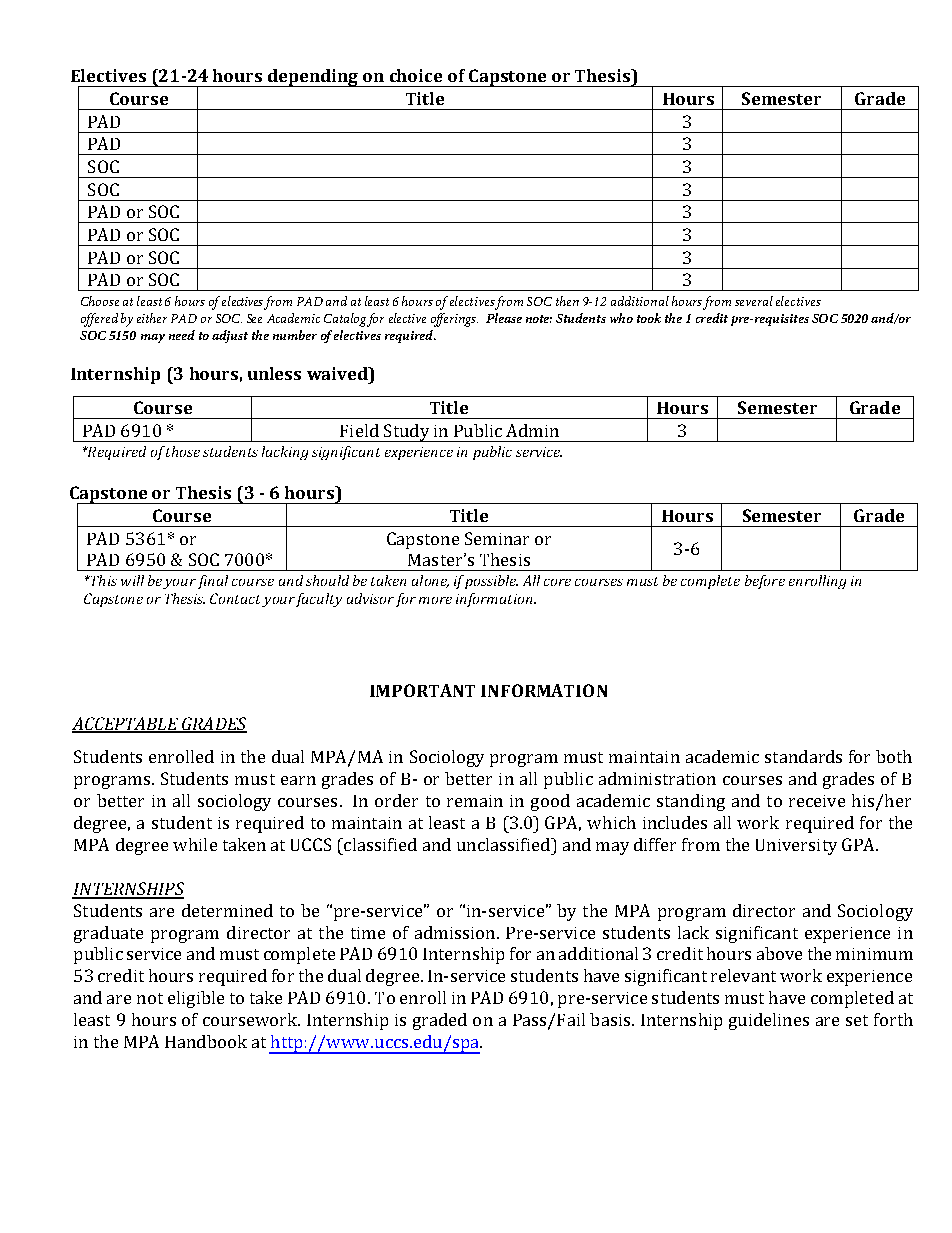 The width and height of the screenshot is (952, 1233). Describe the element at coordinates (754, 301) in the screenshot. I see `several` at that location.
